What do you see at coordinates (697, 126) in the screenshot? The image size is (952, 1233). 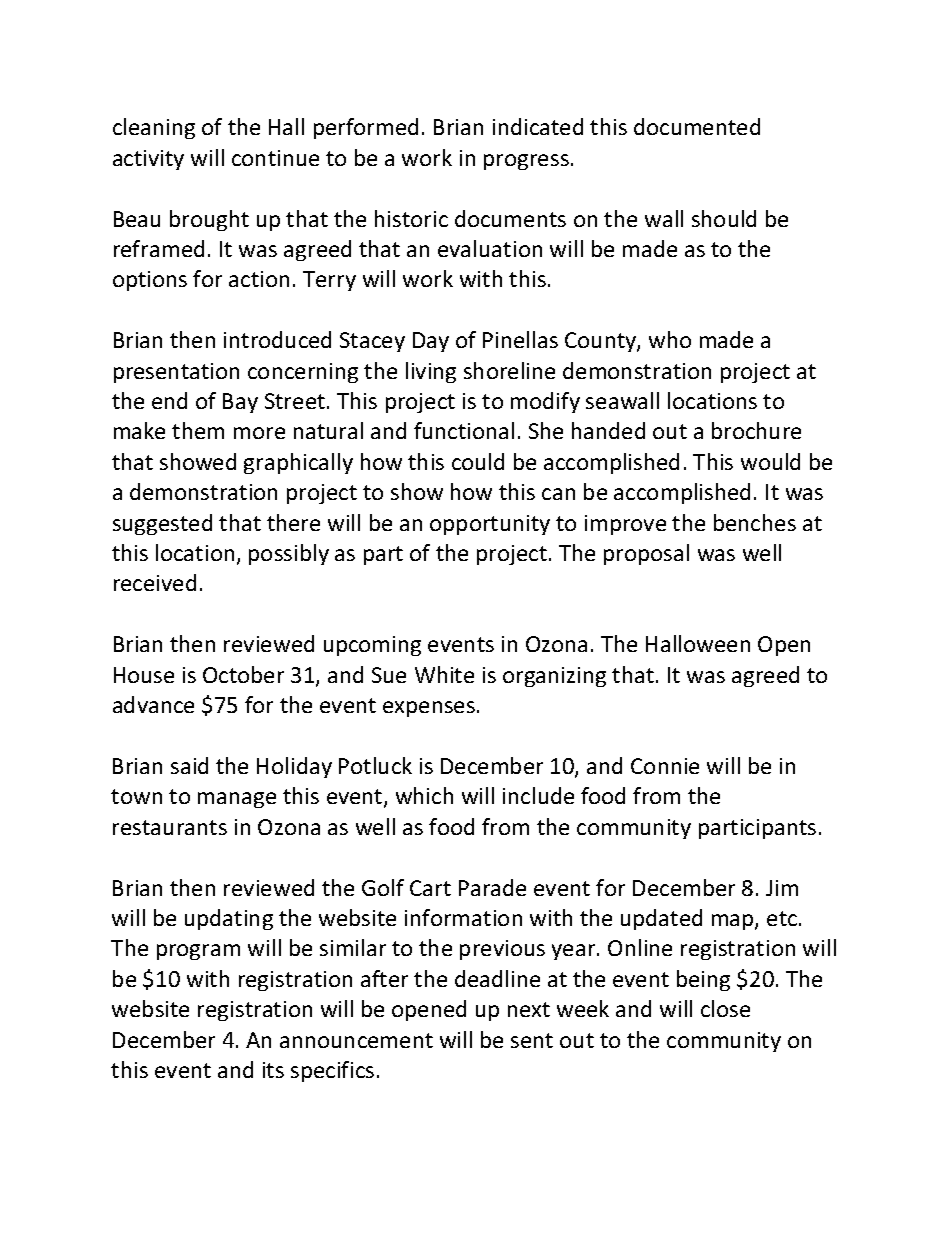 I see `documented` at bounding box center [697, 126].
